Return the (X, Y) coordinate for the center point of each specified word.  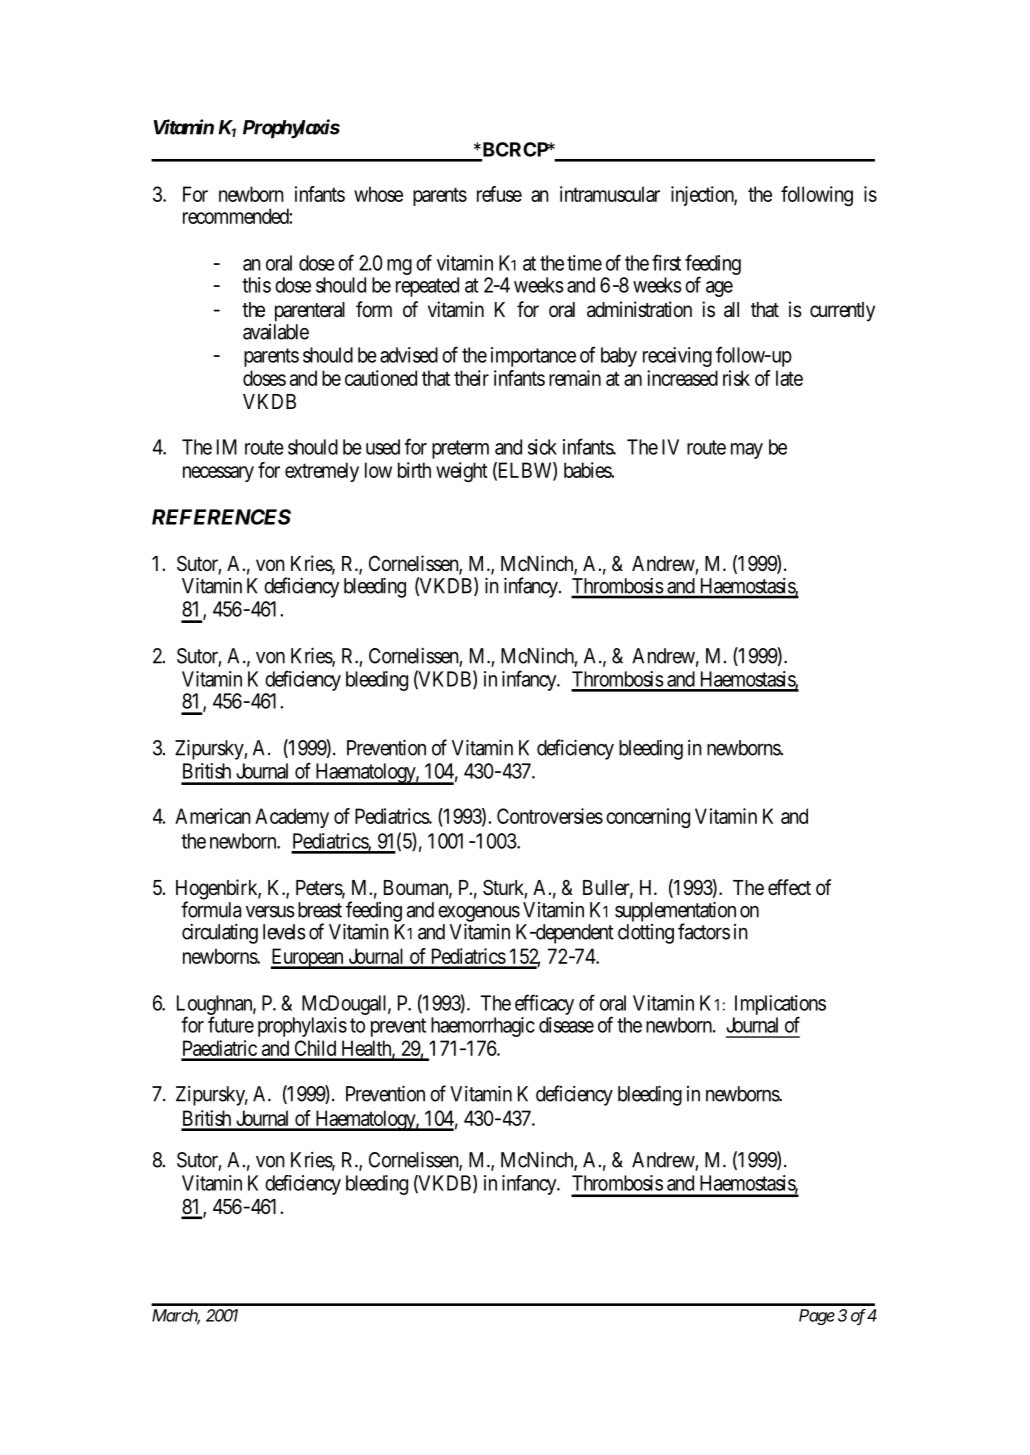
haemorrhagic (483, 1027)
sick (542, 447)
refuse (499, 194)
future (231, 1024)
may (747, 451)
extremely (322, 472)
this (256, 285)
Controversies (550, 816)
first (666, 262)
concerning (648, 818)
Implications (780, 1006)
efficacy (544, 1004)
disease (566, 1025)
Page (817, 1317)
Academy (292, 818)
